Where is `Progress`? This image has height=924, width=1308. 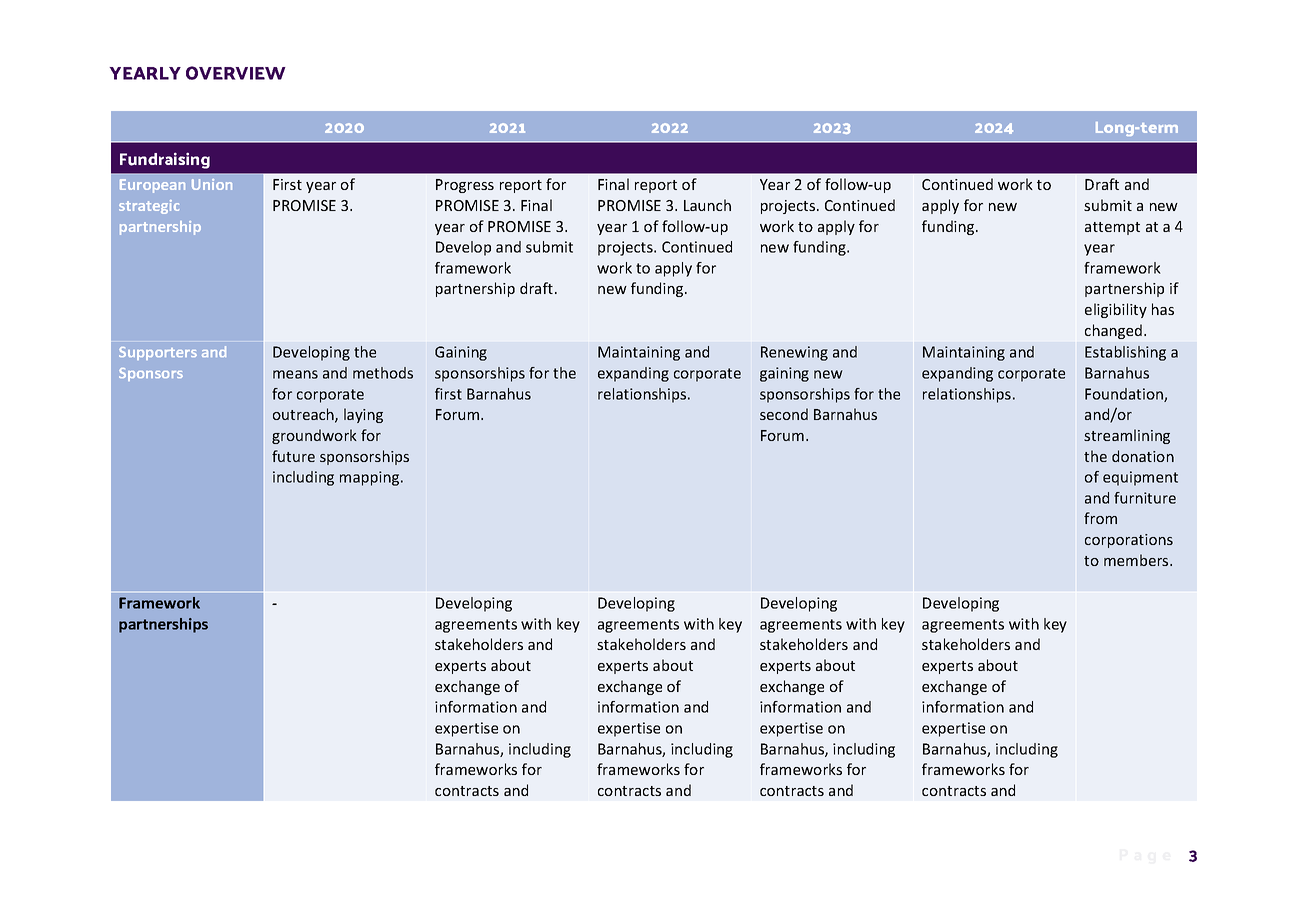 Progress is located at coordinates (465, 186).
